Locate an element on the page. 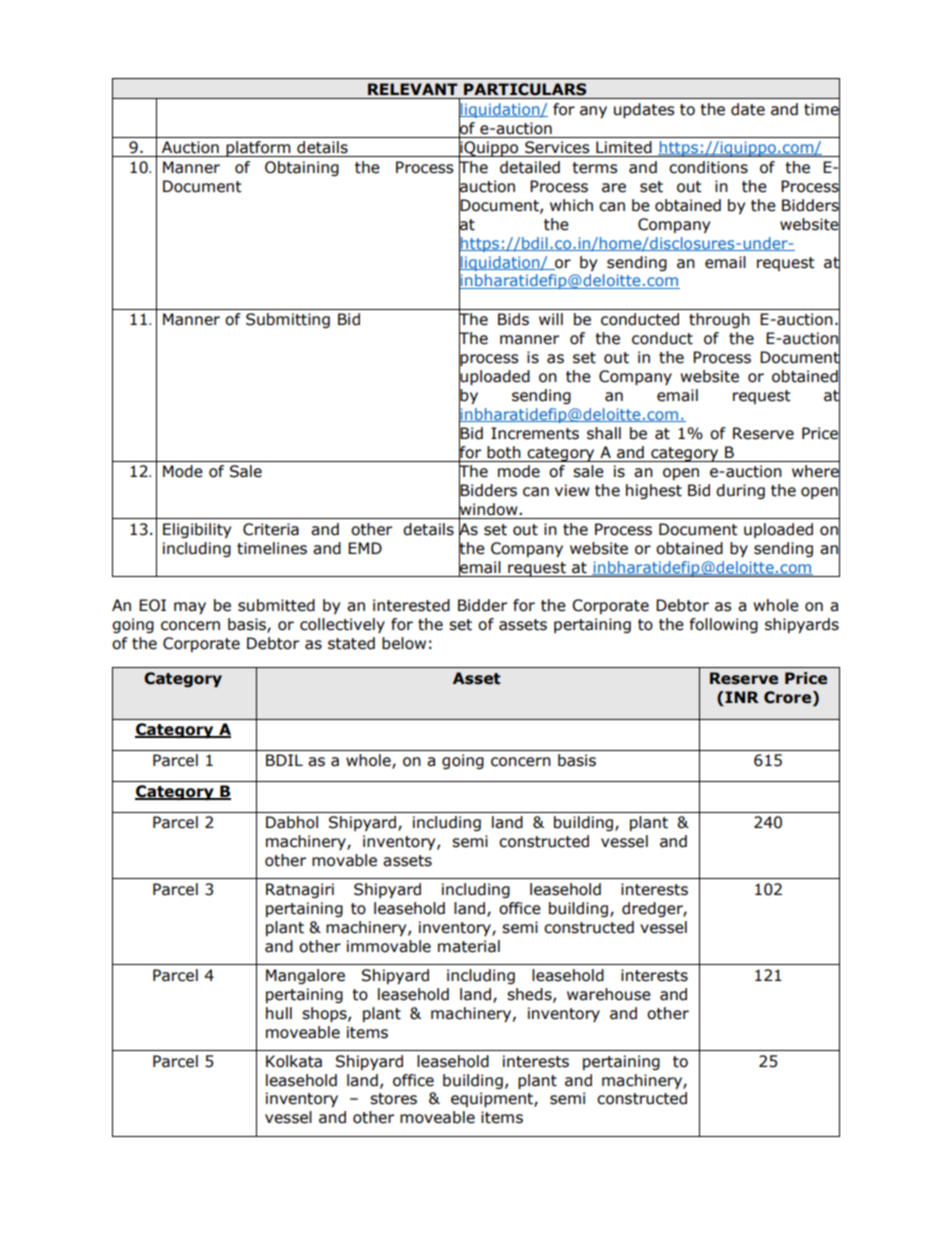  conditions is located at coordinates (708, 167).
